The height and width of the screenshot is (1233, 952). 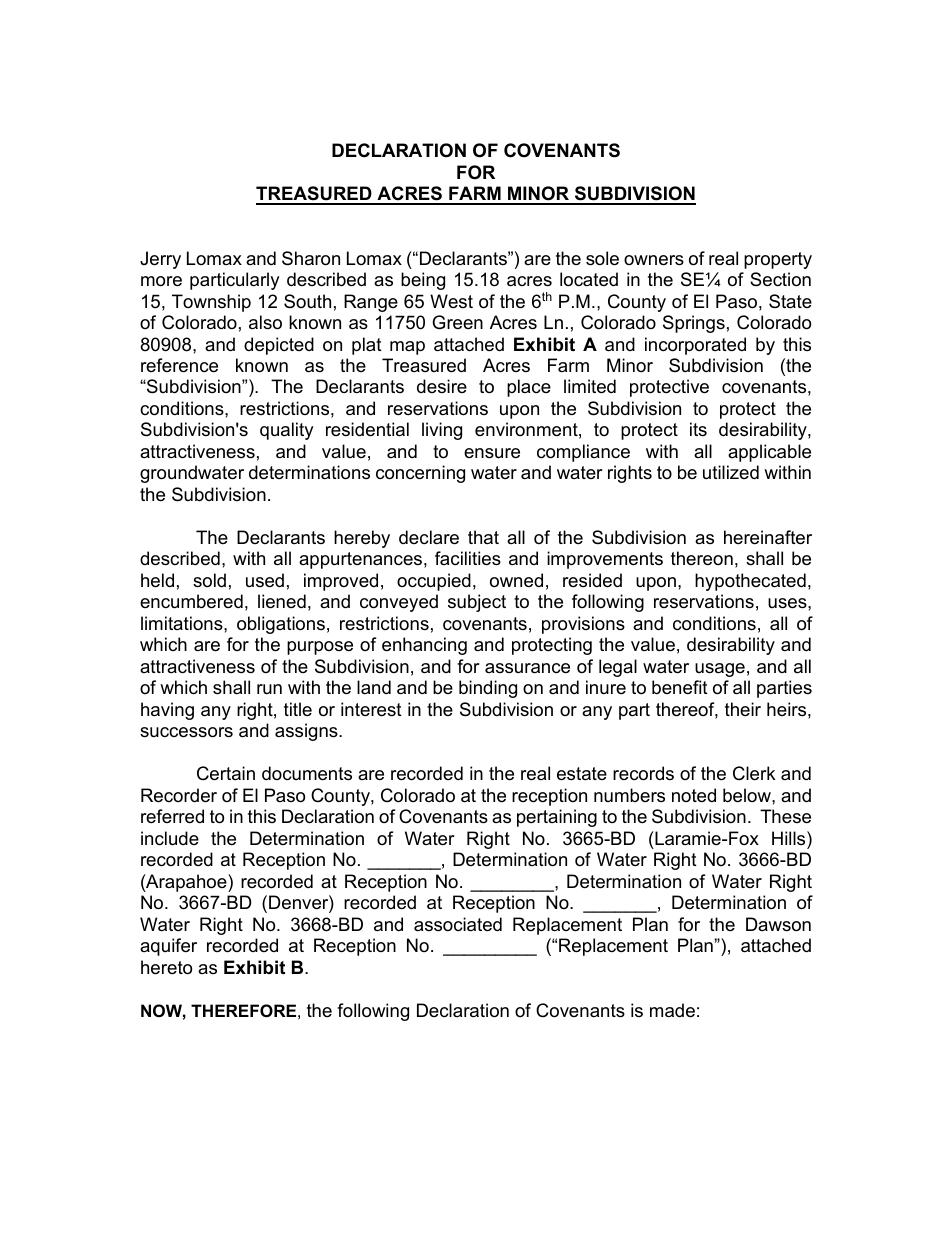 What do you see at coordinates (166, 967) in the screenshot?
I see `hereto` at bounding box center [166, 967].
